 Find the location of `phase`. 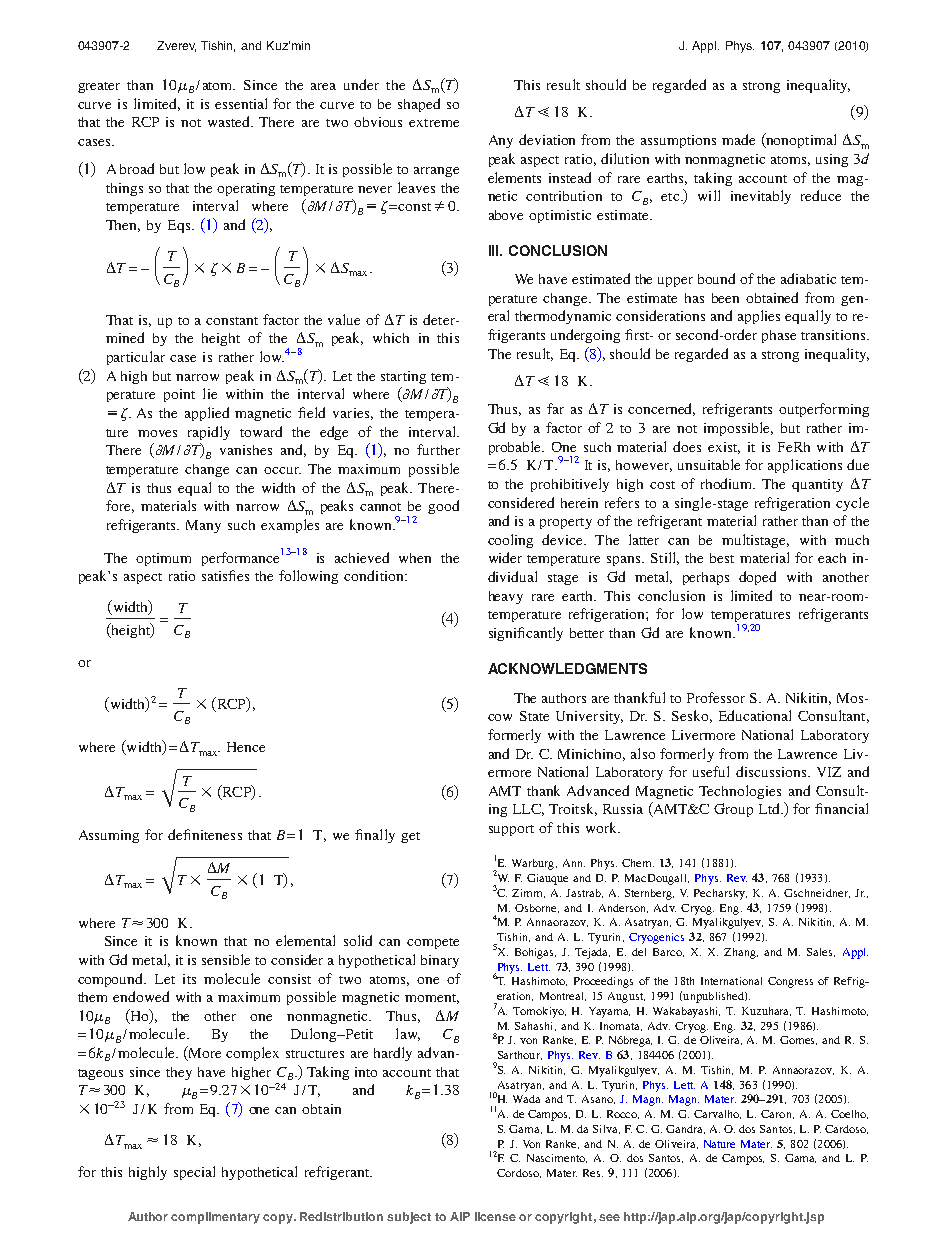

phase is located at coordinates (779, 336).
